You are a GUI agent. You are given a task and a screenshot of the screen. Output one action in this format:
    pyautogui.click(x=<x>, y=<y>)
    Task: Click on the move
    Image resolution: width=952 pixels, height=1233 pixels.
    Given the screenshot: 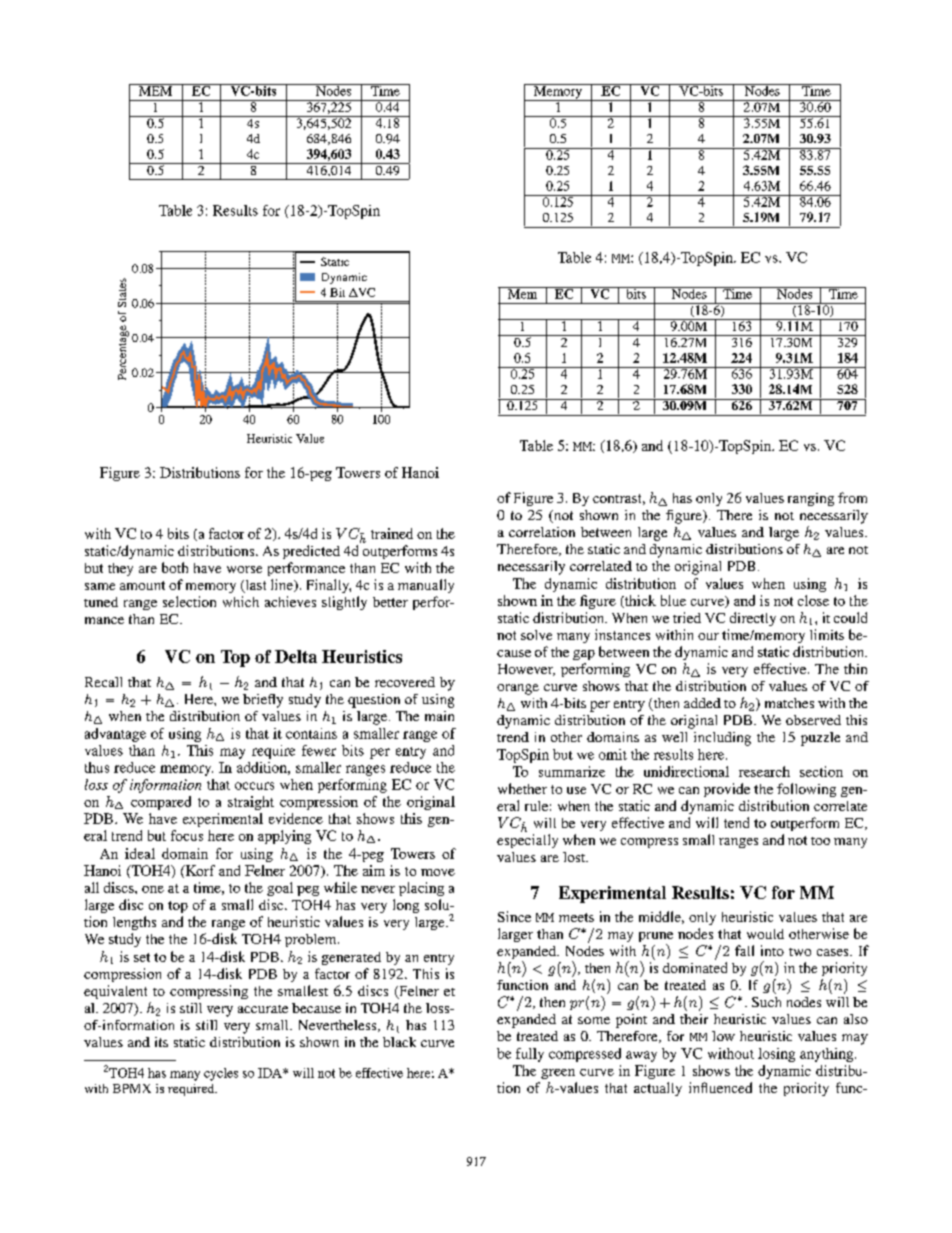 What is the action you would take?
    pyautogui.click(x=438, y=872)
